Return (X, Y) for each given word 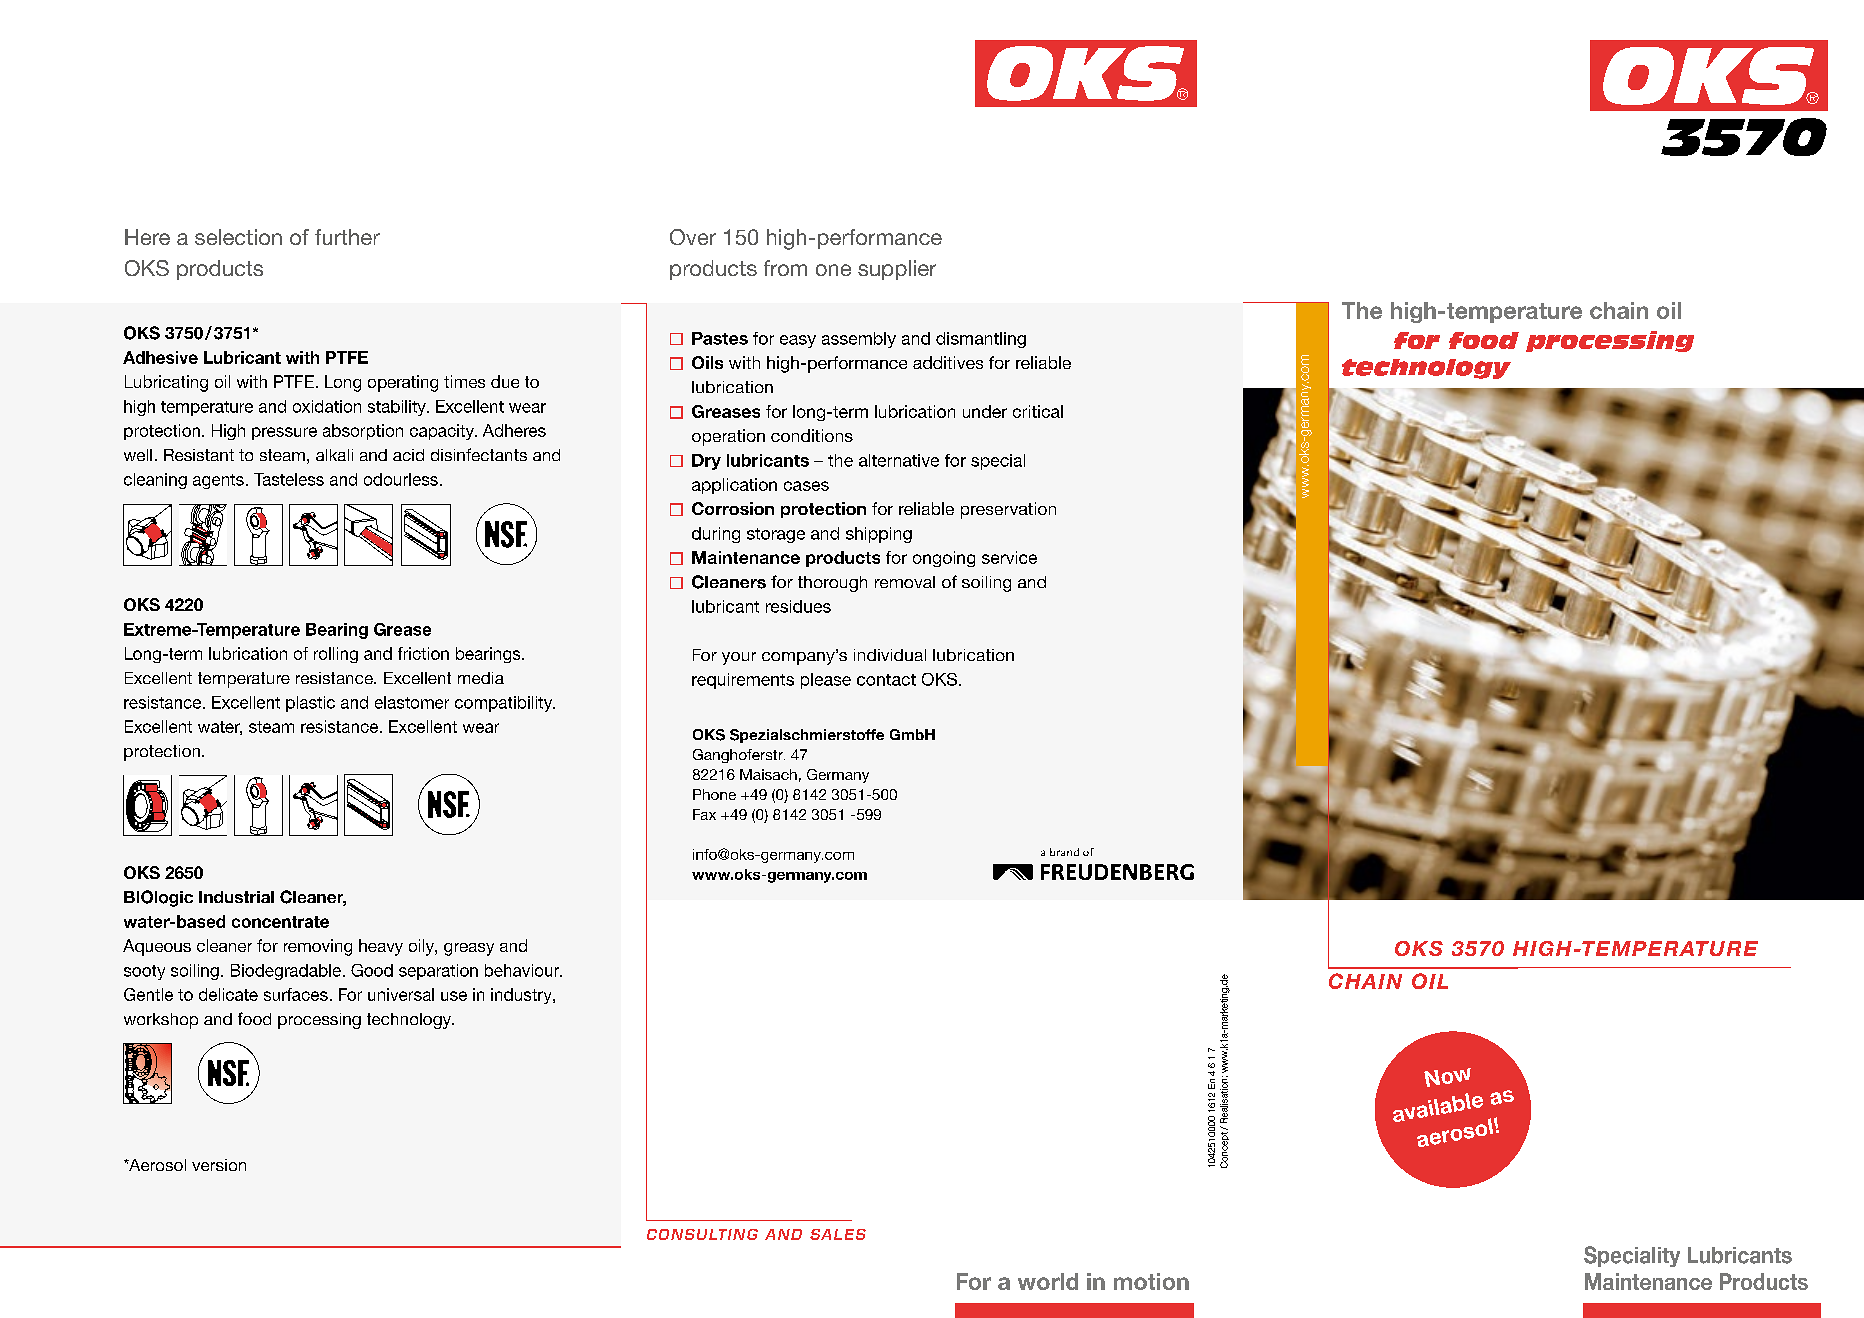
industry (522, 996)
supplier (897, 270)
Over (693, 237)
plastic (310, 704)
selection (238, 237)
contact (886, 680)
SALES (838, 1234)
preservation (1008, 510)
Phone (714, 794)
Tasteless (289, 479)
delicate (228, 994)
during (716, 535)
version (219, 1165)
